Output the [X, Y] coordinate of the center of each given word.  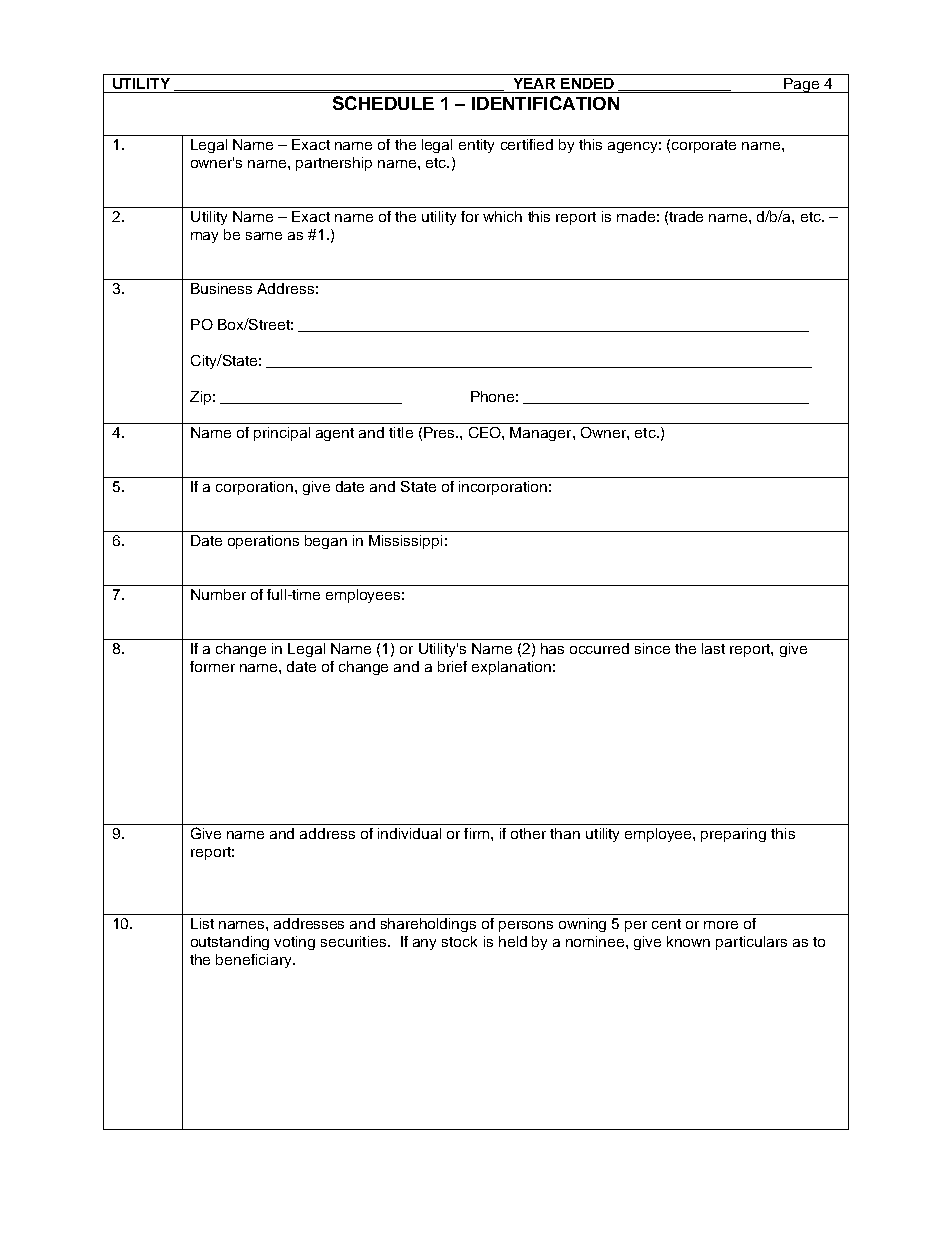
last [713, 648]
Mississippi [405, 542]
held [513, 941]
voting [294, 943]
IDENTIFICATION [545, 103]
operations [263, 542]
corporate [704, 146]
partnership [334, 164]
